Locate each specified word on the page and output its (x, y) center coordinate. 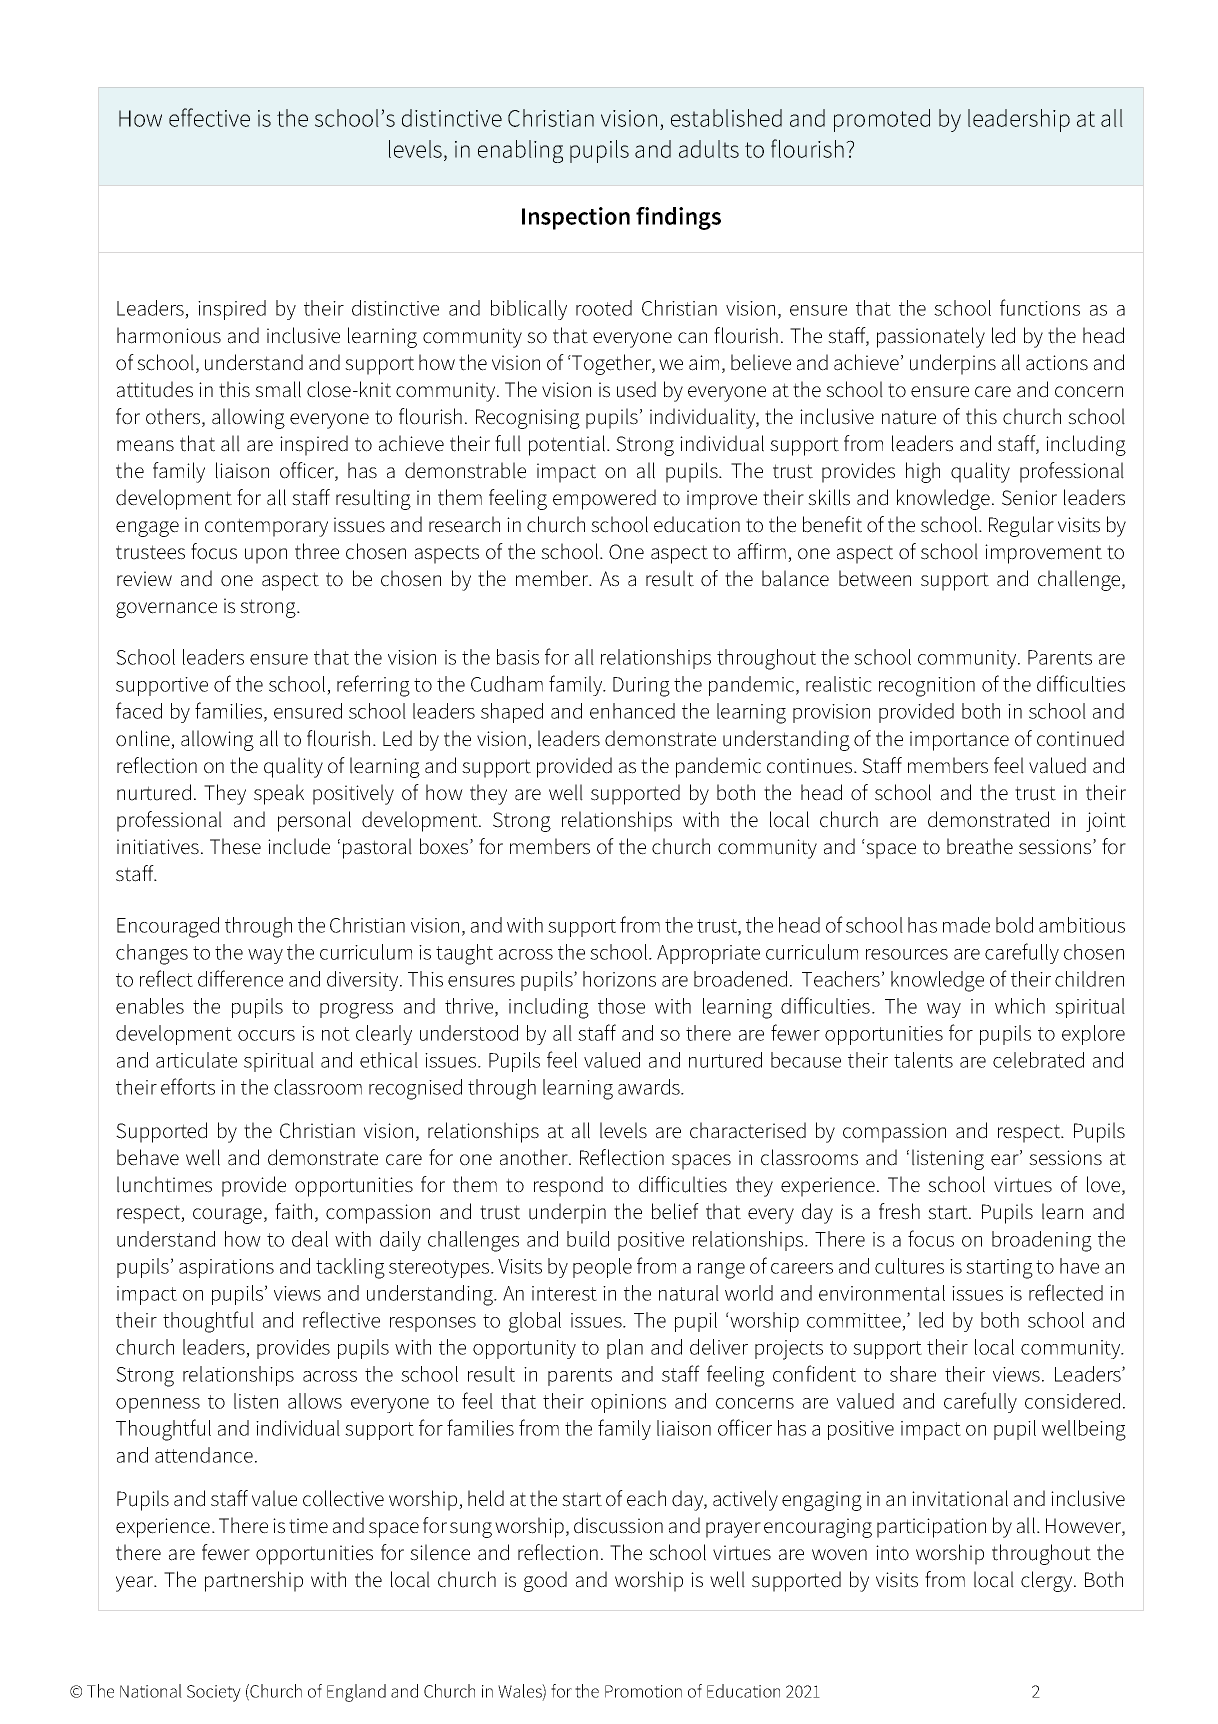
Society (214, 1693)
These (235, 846)
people (602, 1268)
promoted (882, 120)
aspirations (226, 1268)
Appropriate (708, 954)
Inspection (576, 218)
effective (209, 117)
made (966, 925)
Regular (1021, 526)
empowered (604, 499)
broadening (1042, 1241)
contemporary (266, 527)
